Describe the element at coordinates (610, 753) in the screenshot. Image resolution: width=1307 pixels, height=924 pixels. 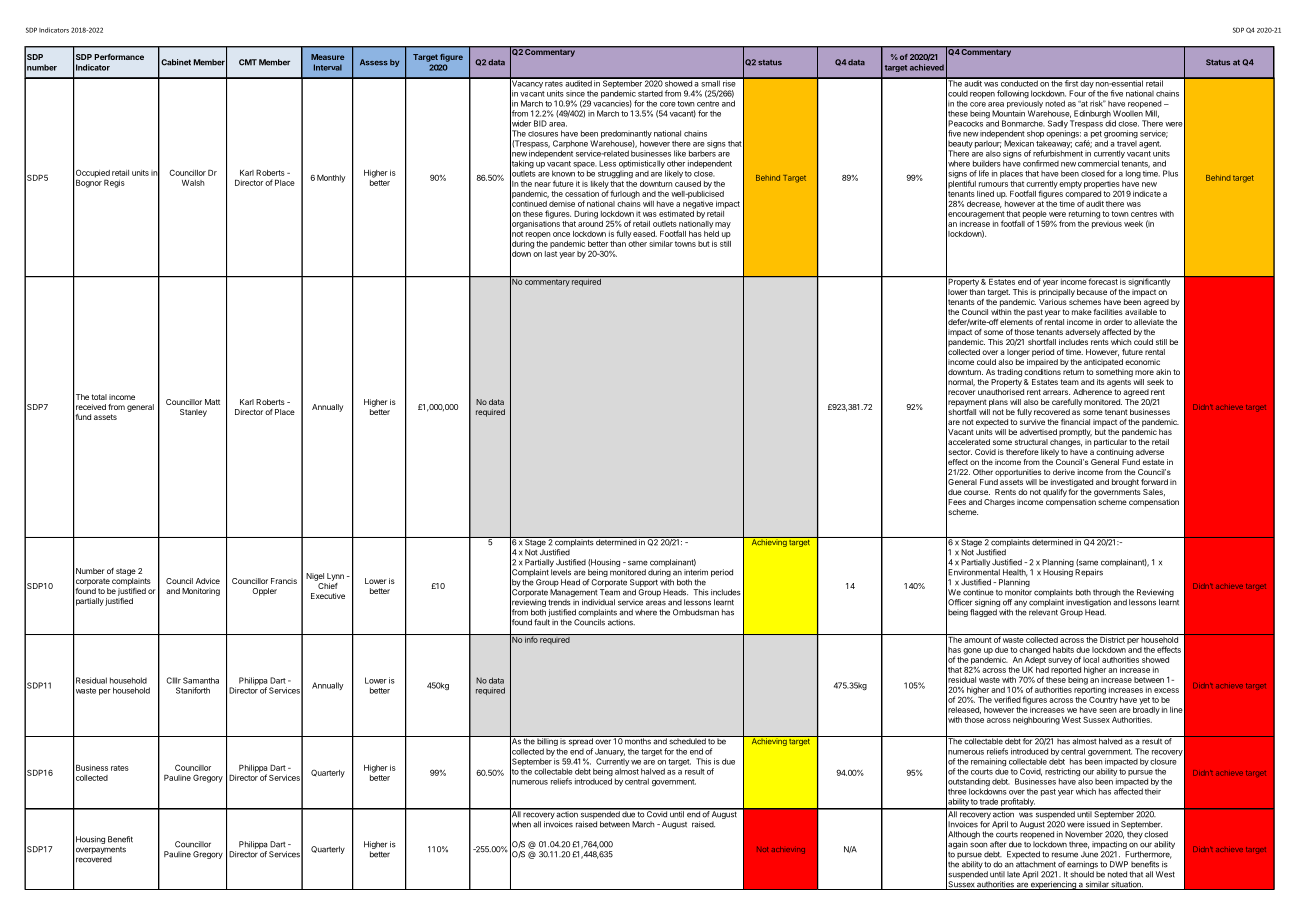
I see `January` at that location.
